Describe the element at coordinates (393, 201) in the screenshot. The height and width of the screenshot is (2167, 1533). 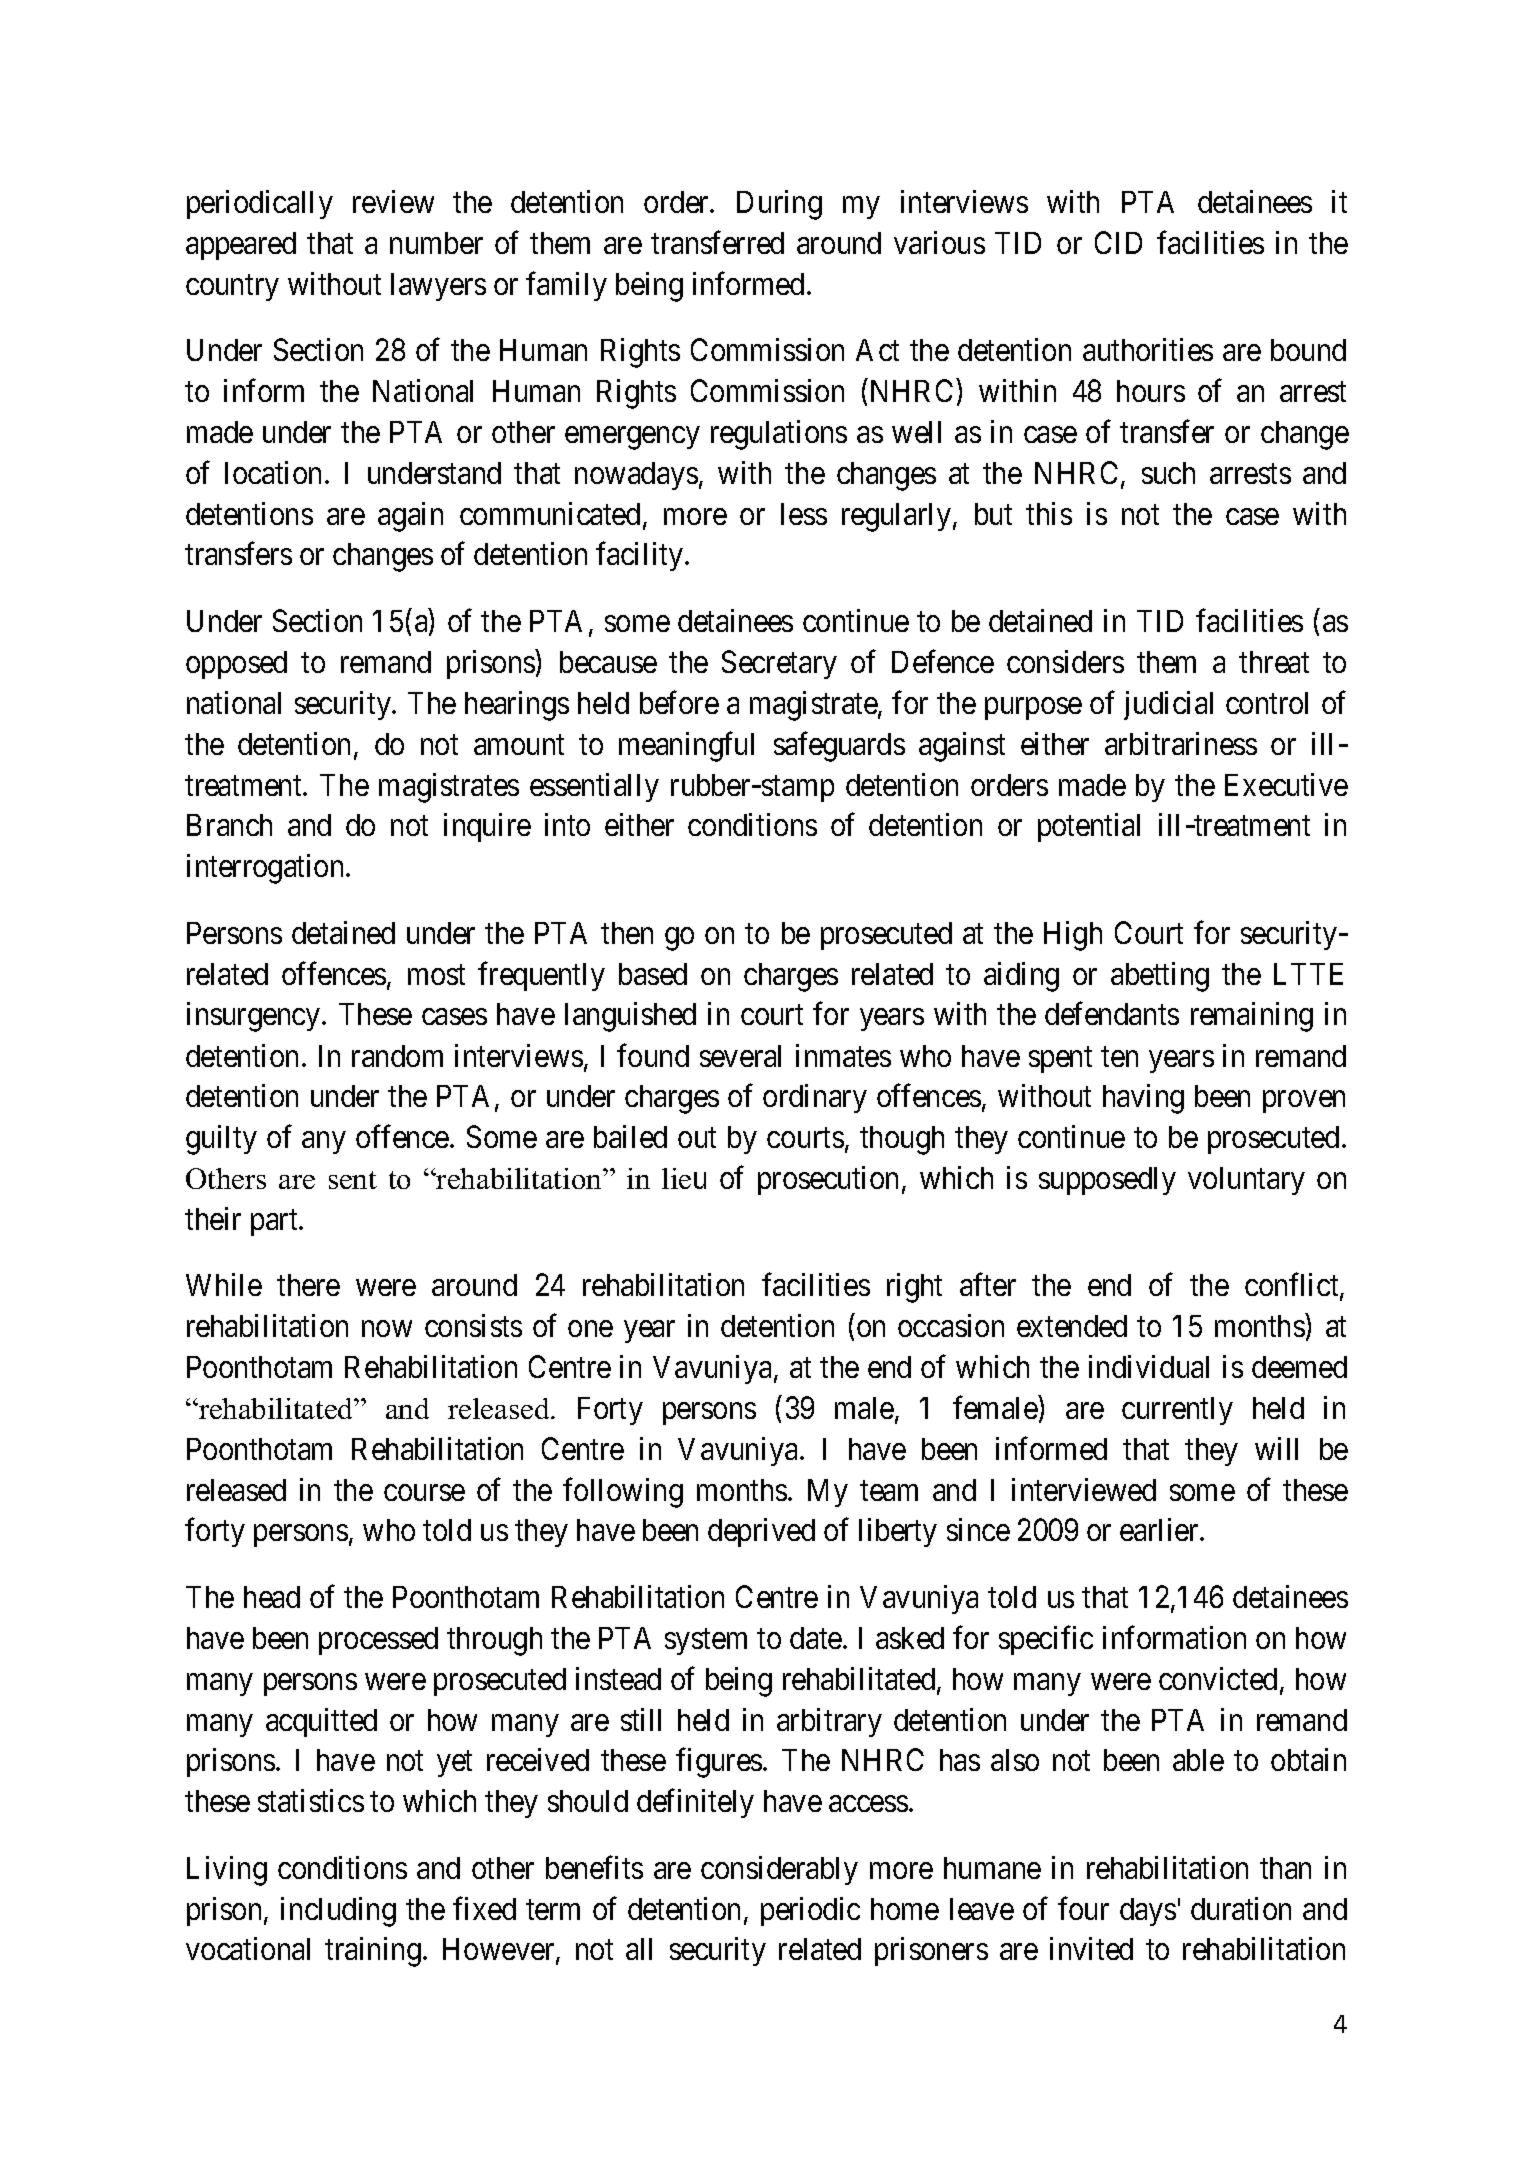
I see `review` at that location.
